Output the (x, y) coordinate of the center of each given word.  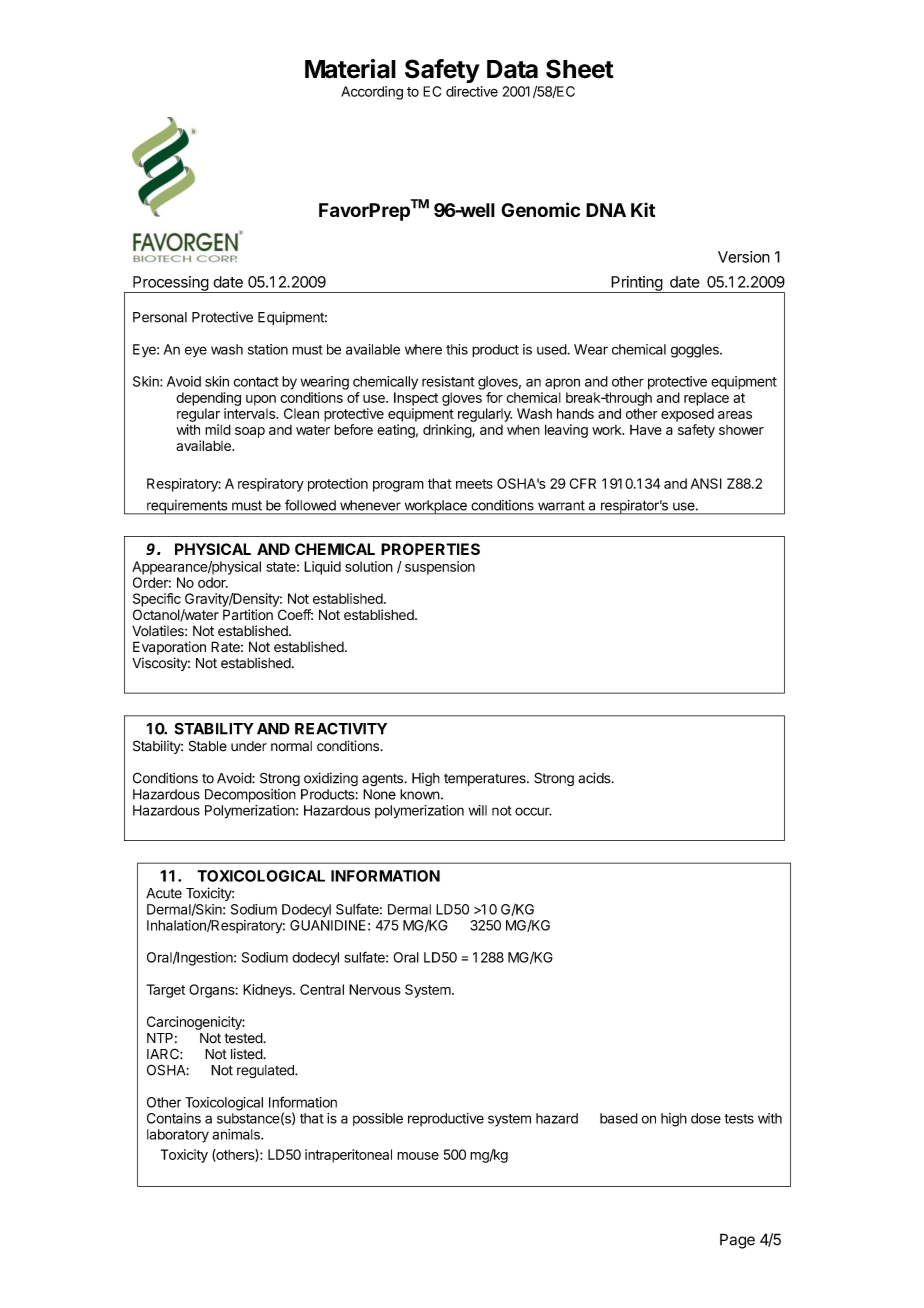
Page (737, 1241)
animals (237, 1134)
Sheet (580, 69)
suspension (440, 568)
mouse (418, 1156)
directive (472, 91)
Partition (248, 614)
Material (350, 69)
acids (595, 778)
